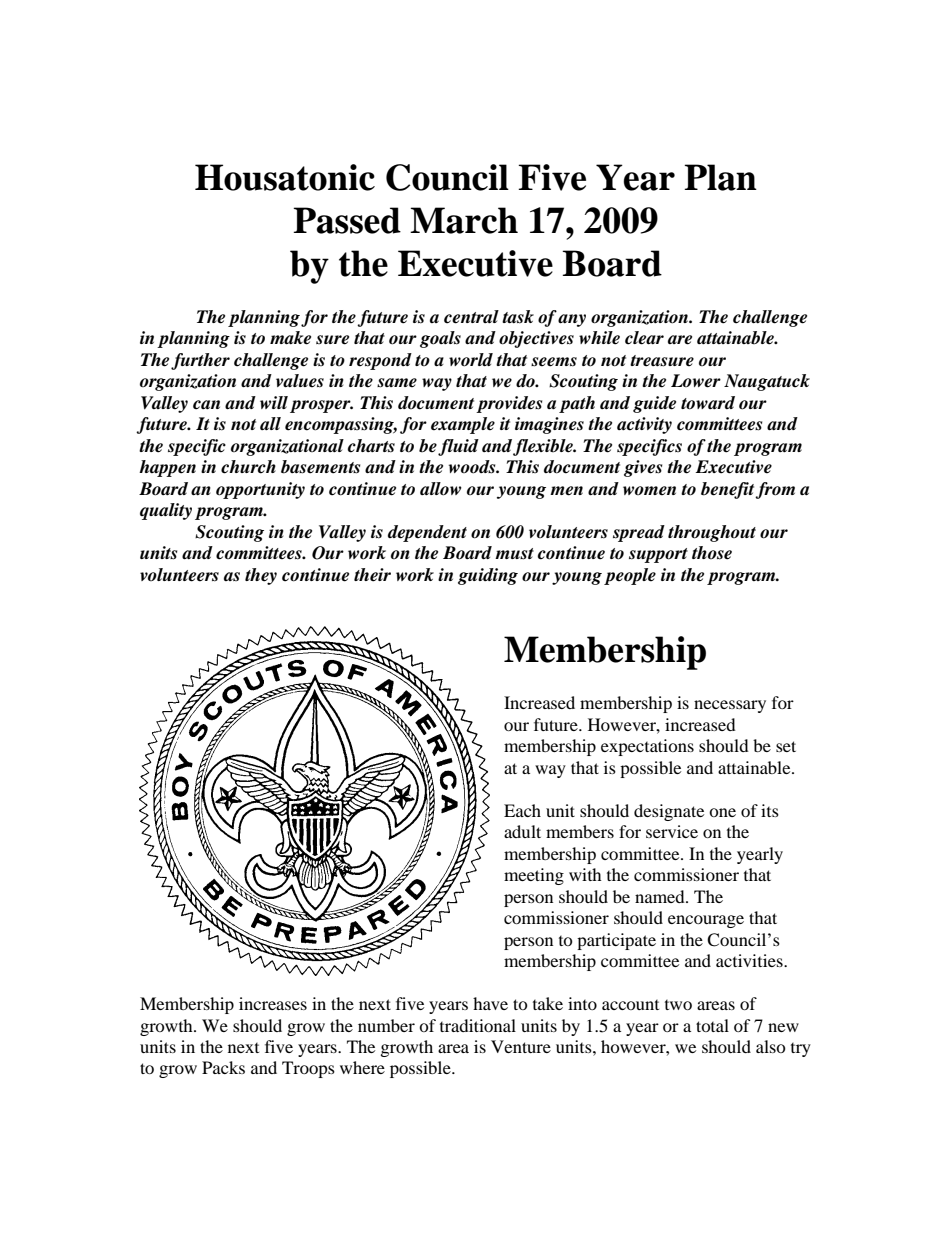 This screenshot has width=952, height=1233. What do you see at coordinates (644, 338) in the screenshot?
I see `clear` at bounding box center [644, 338].
